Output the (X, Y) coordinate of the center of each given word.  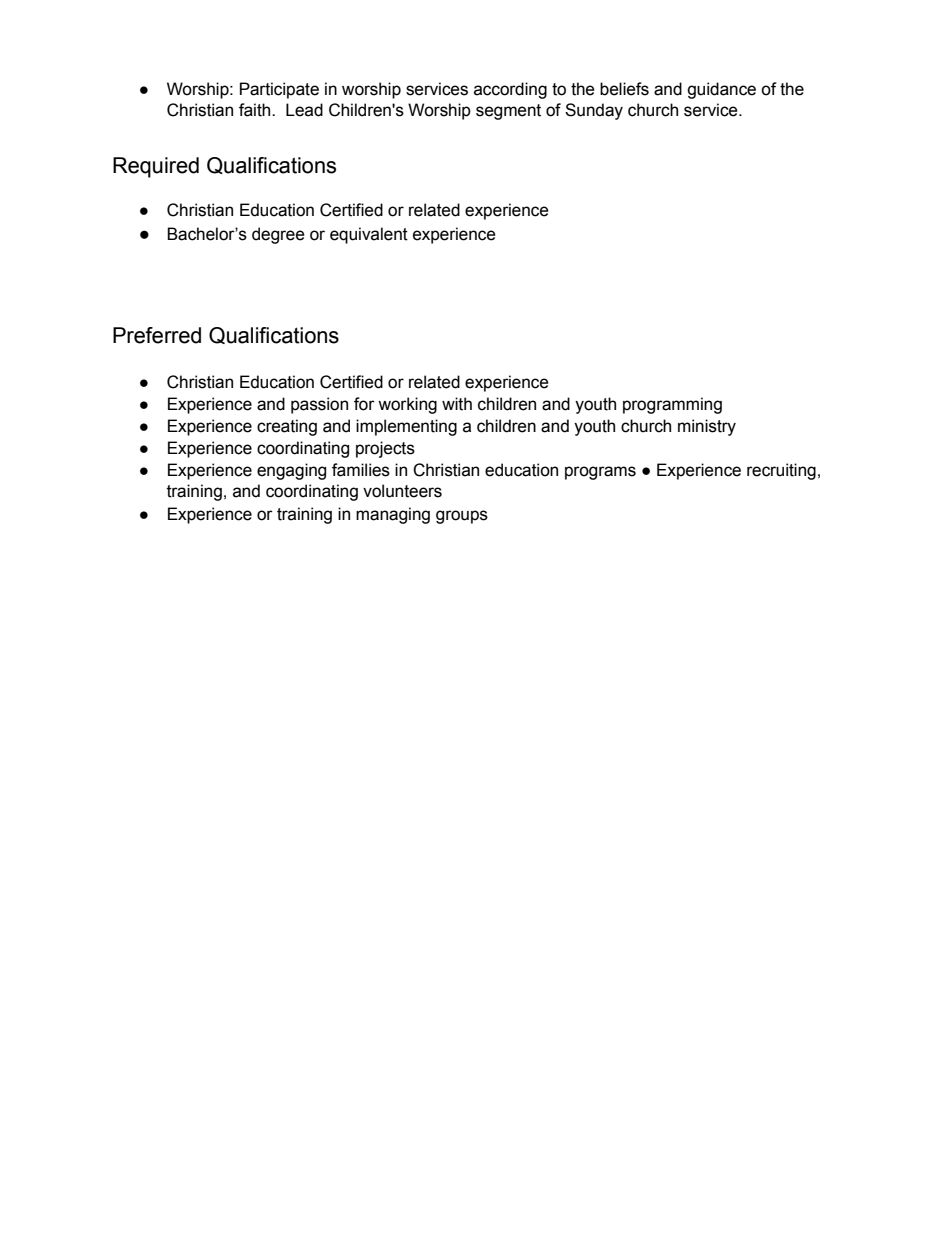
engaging (291, 471)
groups (462, 517)
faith (256, 110)
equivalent (369, 235)
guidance (721, 90)
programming (672, 405)
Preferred (157, 335)
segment (508, 112)
